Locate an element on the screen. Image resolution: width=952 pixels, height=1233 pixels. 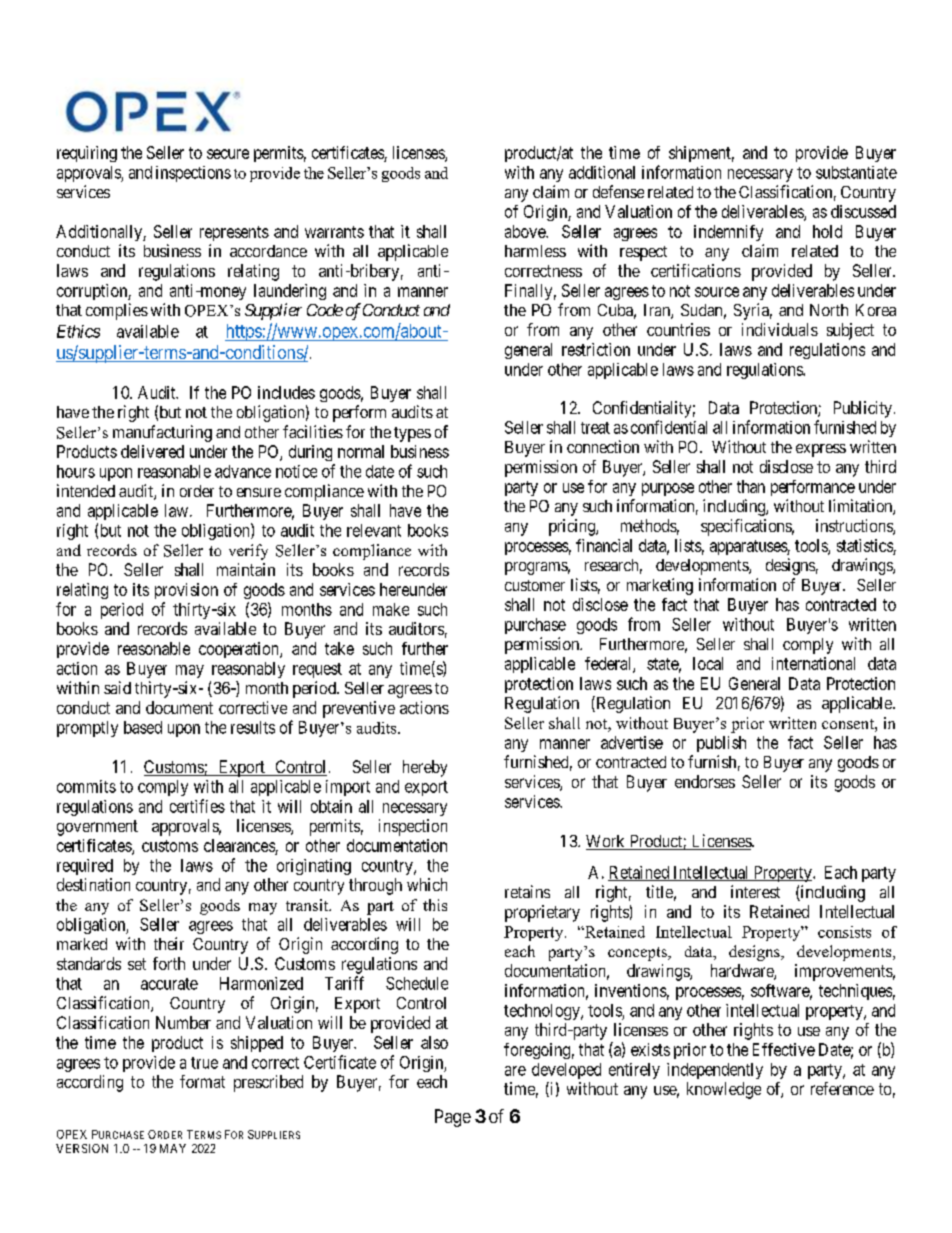
secure is located at coordinates (228, 154).
